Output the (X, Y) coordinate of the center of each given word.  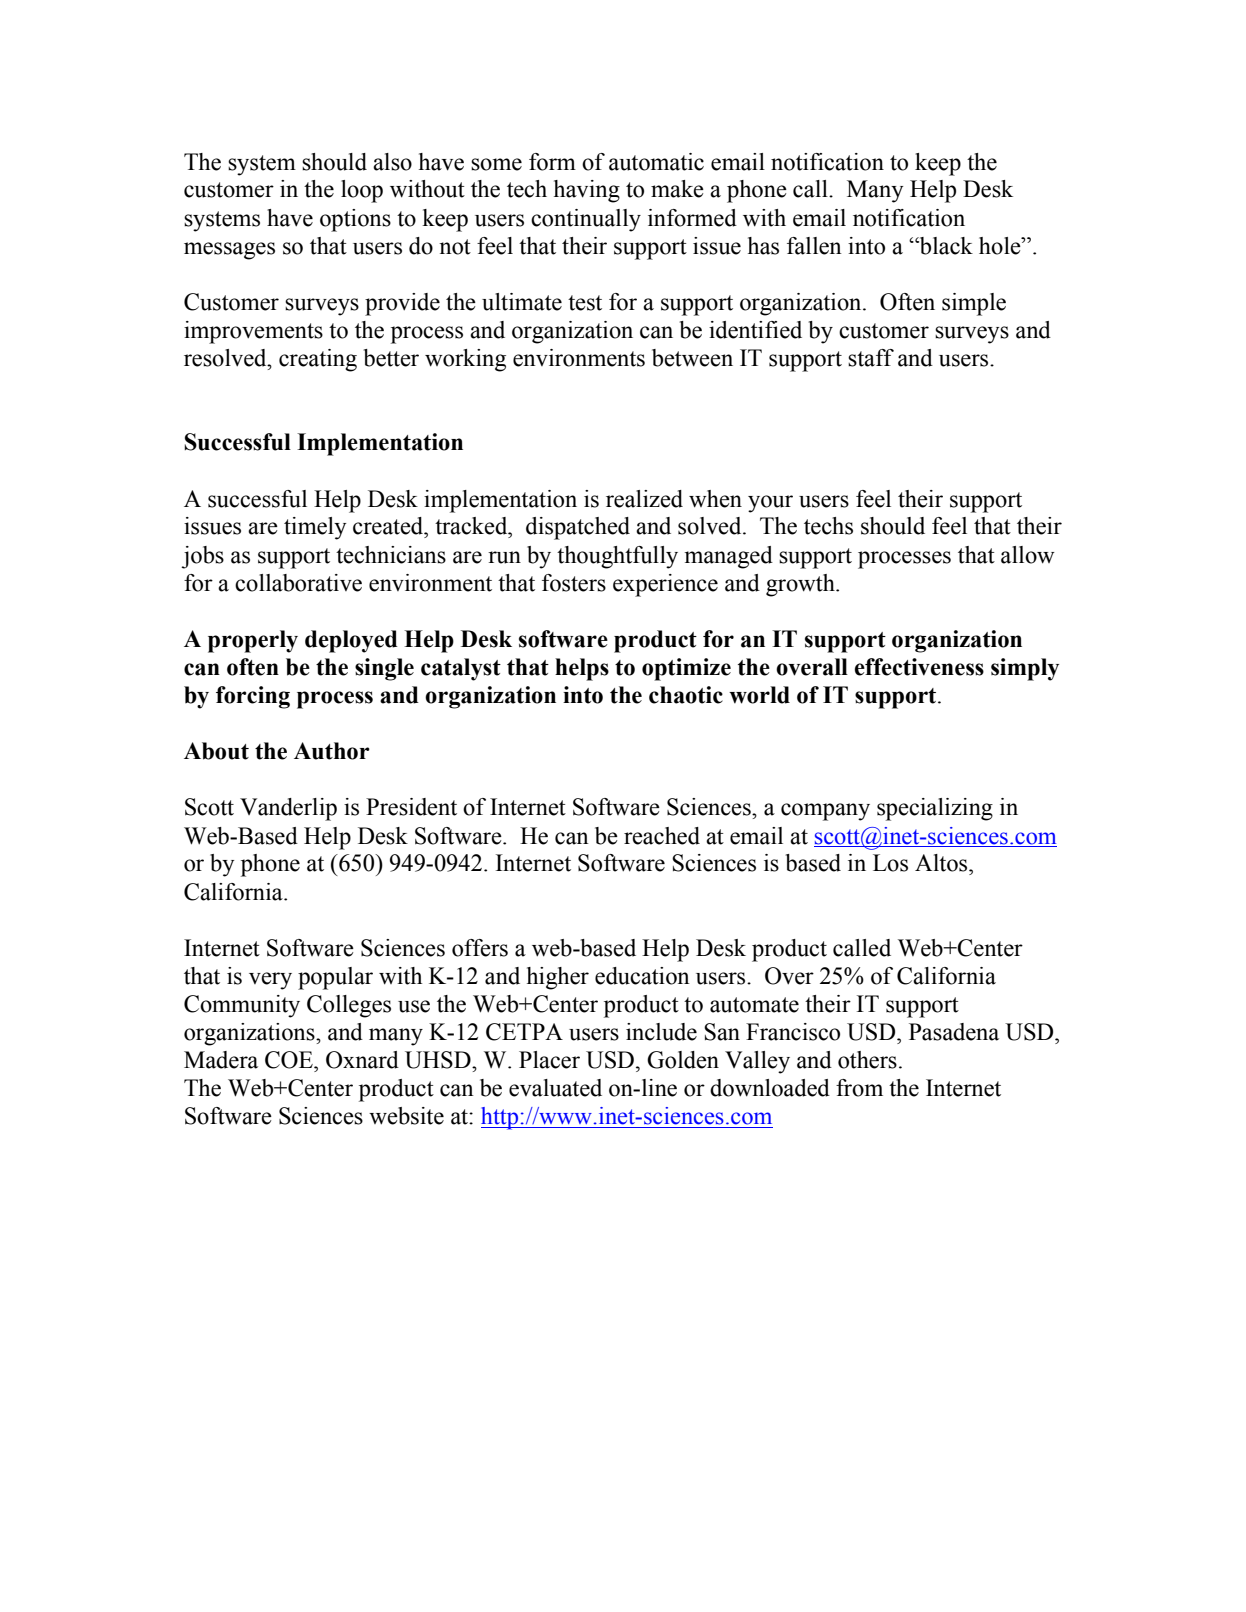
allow (1028, 555)
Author (332, 751)
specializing (935, 809)
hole (1001, 246)
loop (362, 191)
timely (315, 528)
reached (662, 836)
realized (644, 499)
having (587, 191)
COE (290, 1060)
